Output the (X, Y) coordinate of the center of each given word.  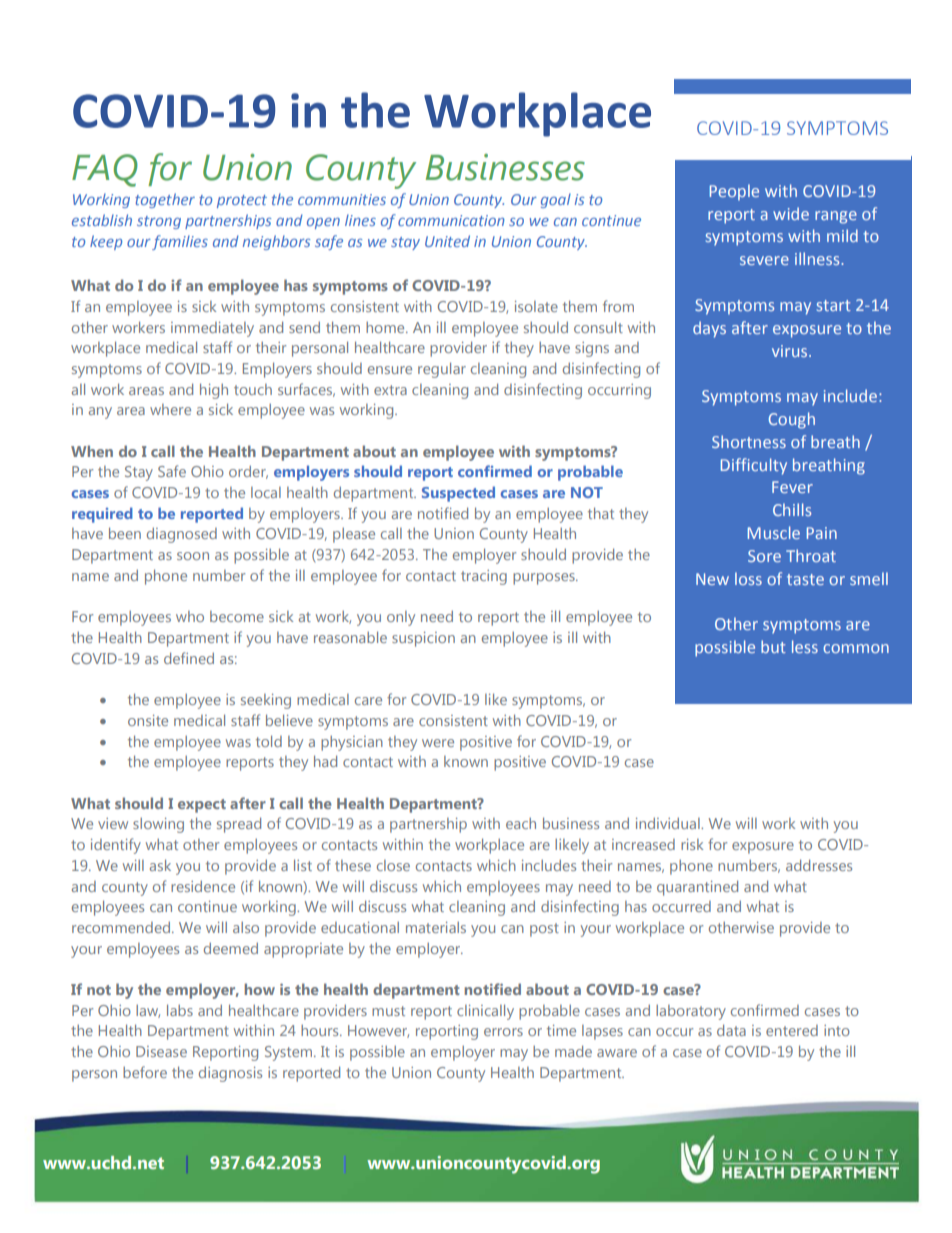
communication (451, 220)
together (165, 200)
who (190, 616)
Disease (161, 1051)
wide (791, 213)
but (773, 646)
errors (503, 1032)
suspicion (423, 639)
